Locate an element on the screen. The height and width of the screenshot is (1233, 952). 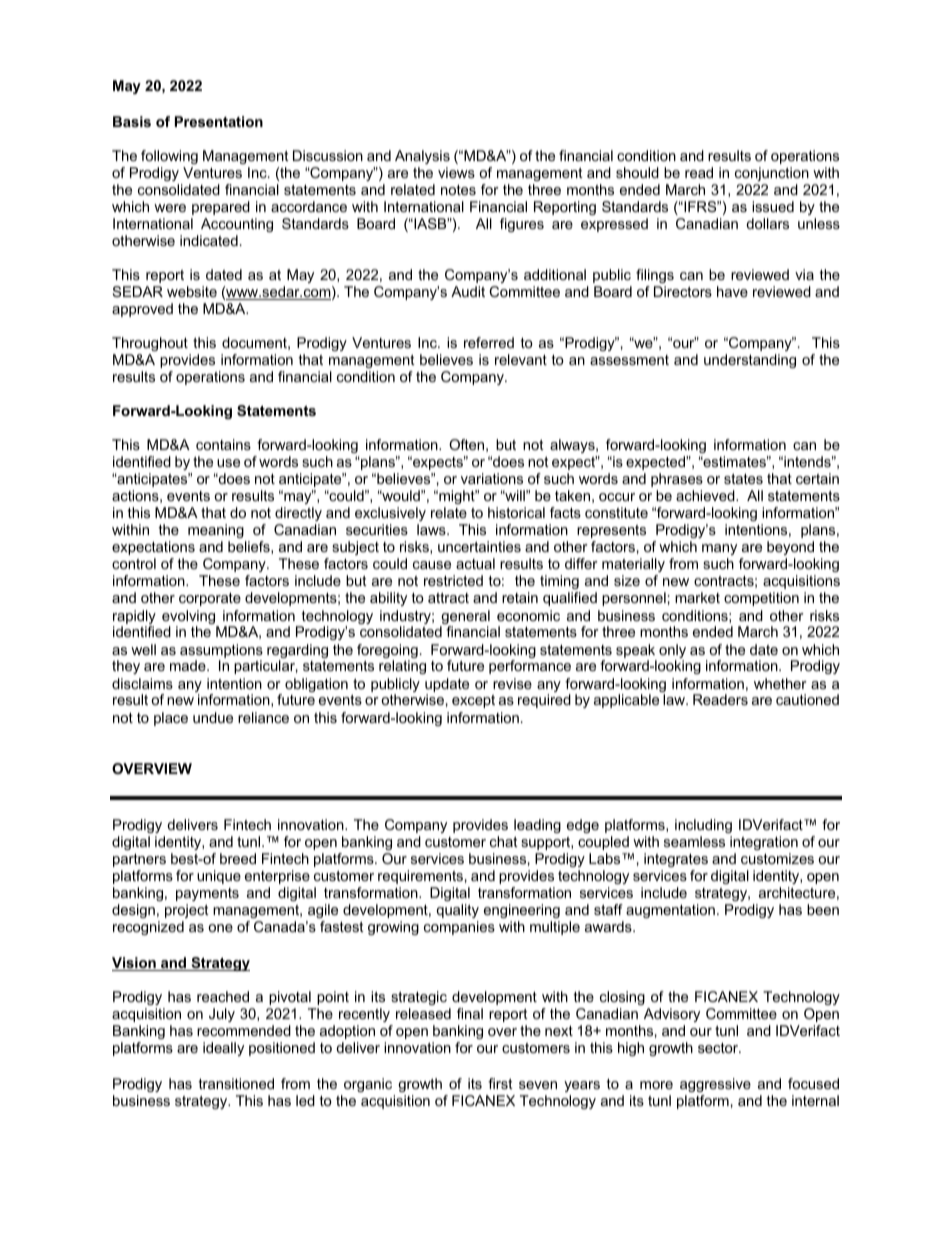
aggressive is located at coordinates (715, 1085).
